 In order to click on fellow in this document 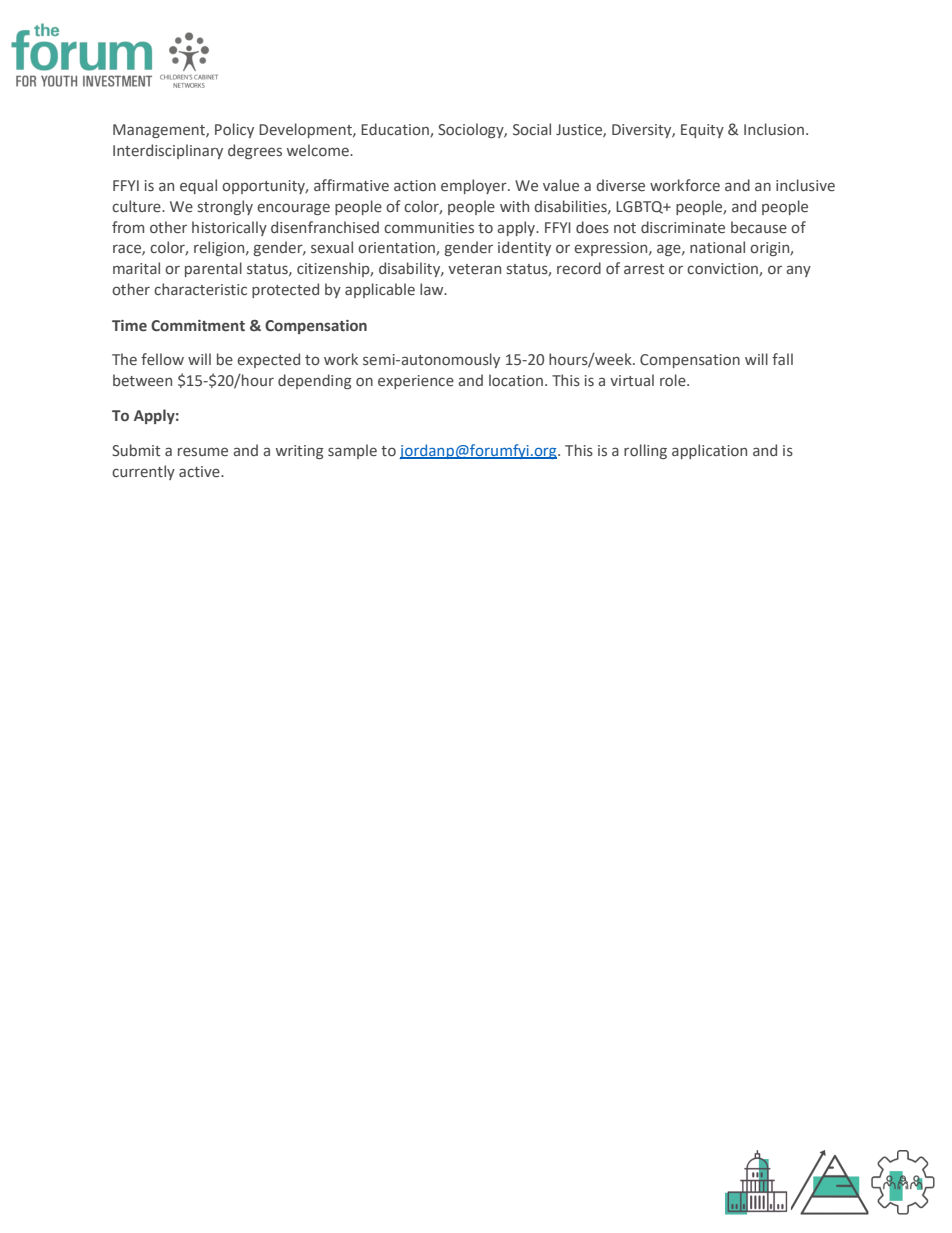, I will do `click(162, 359)`.
